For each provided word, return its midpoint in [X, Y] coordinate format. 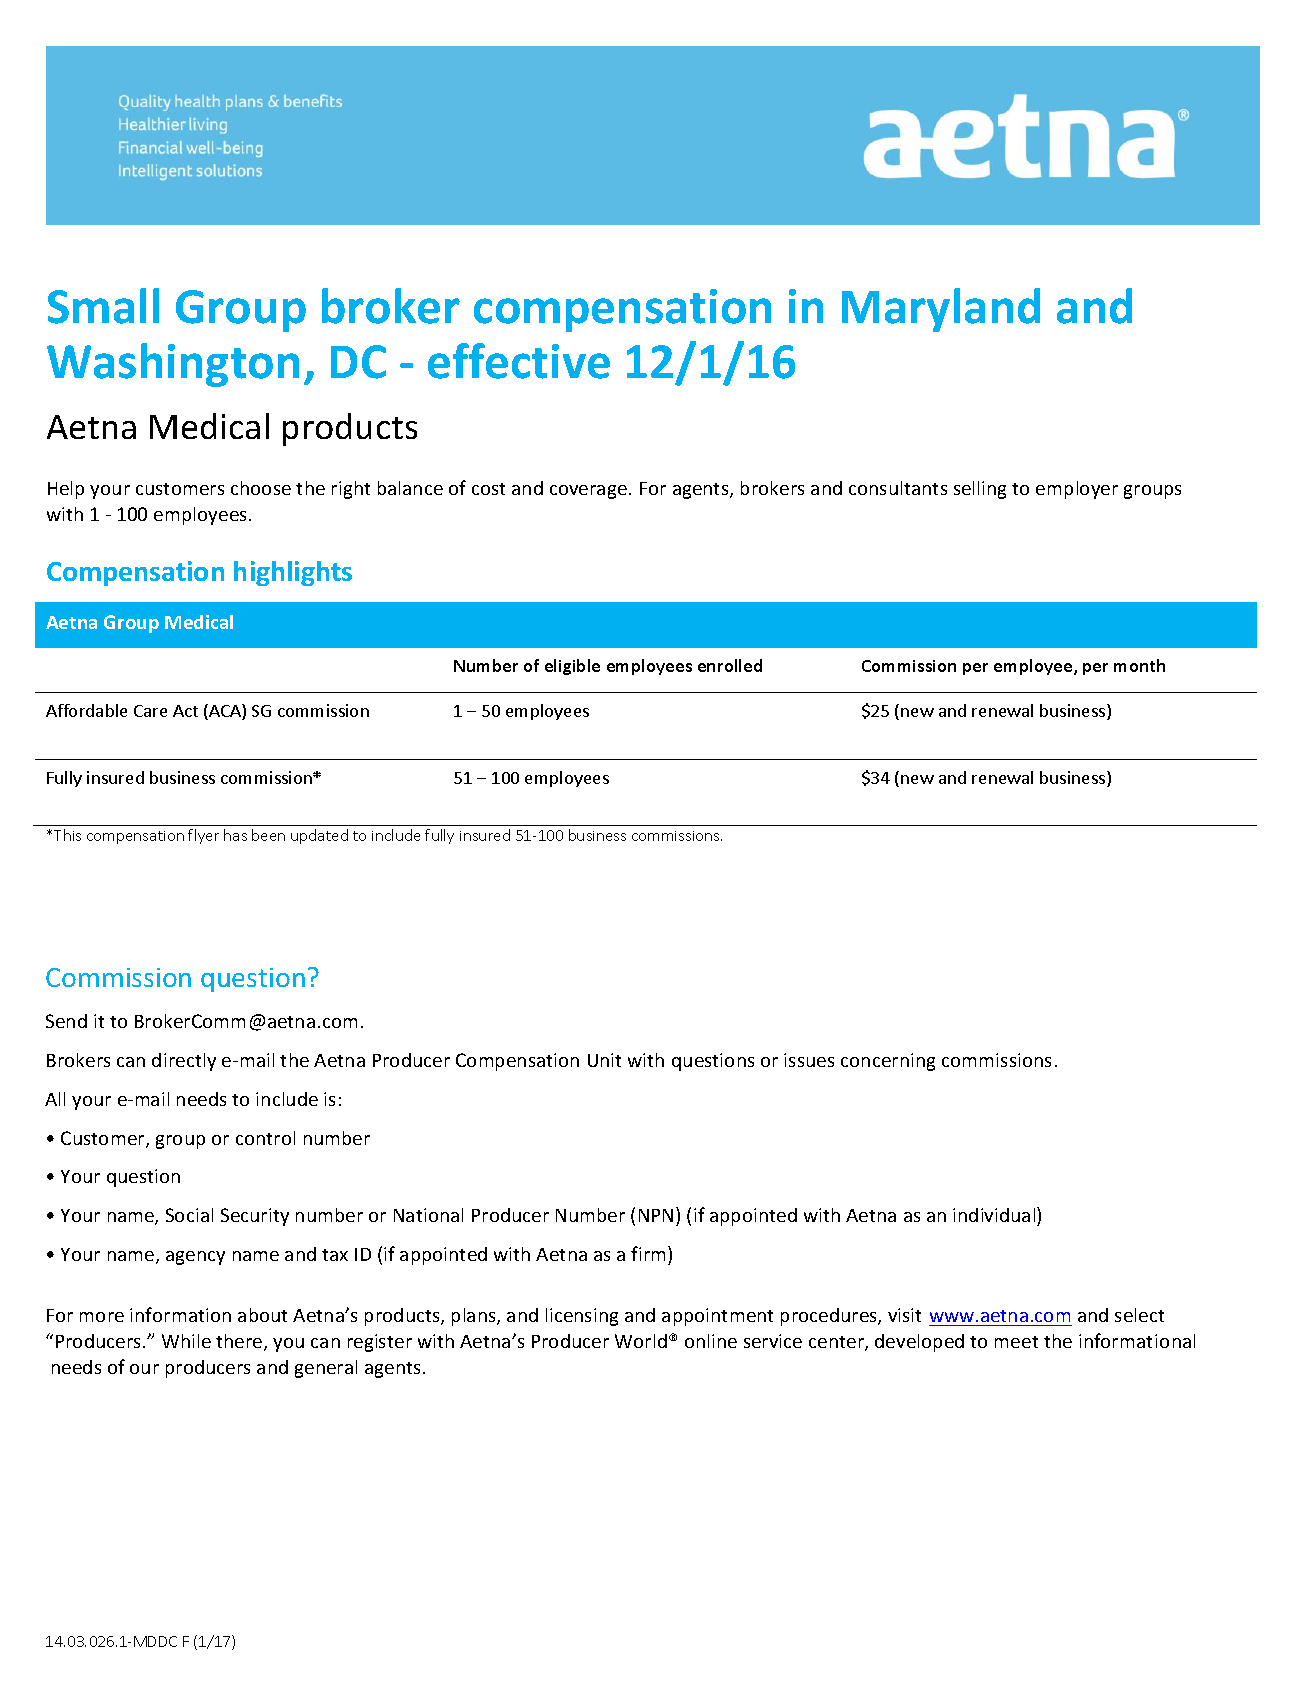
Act [185, 711]
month [1139, 665]
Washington [173, 365]
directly [184, 1062]
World [641, 1341]
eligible [572, 667]
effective [519, 361]
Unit [604, 1060]
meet [1016, 1342]
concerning [888, 1062]
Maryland [941, 310]
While [186, 1341]
